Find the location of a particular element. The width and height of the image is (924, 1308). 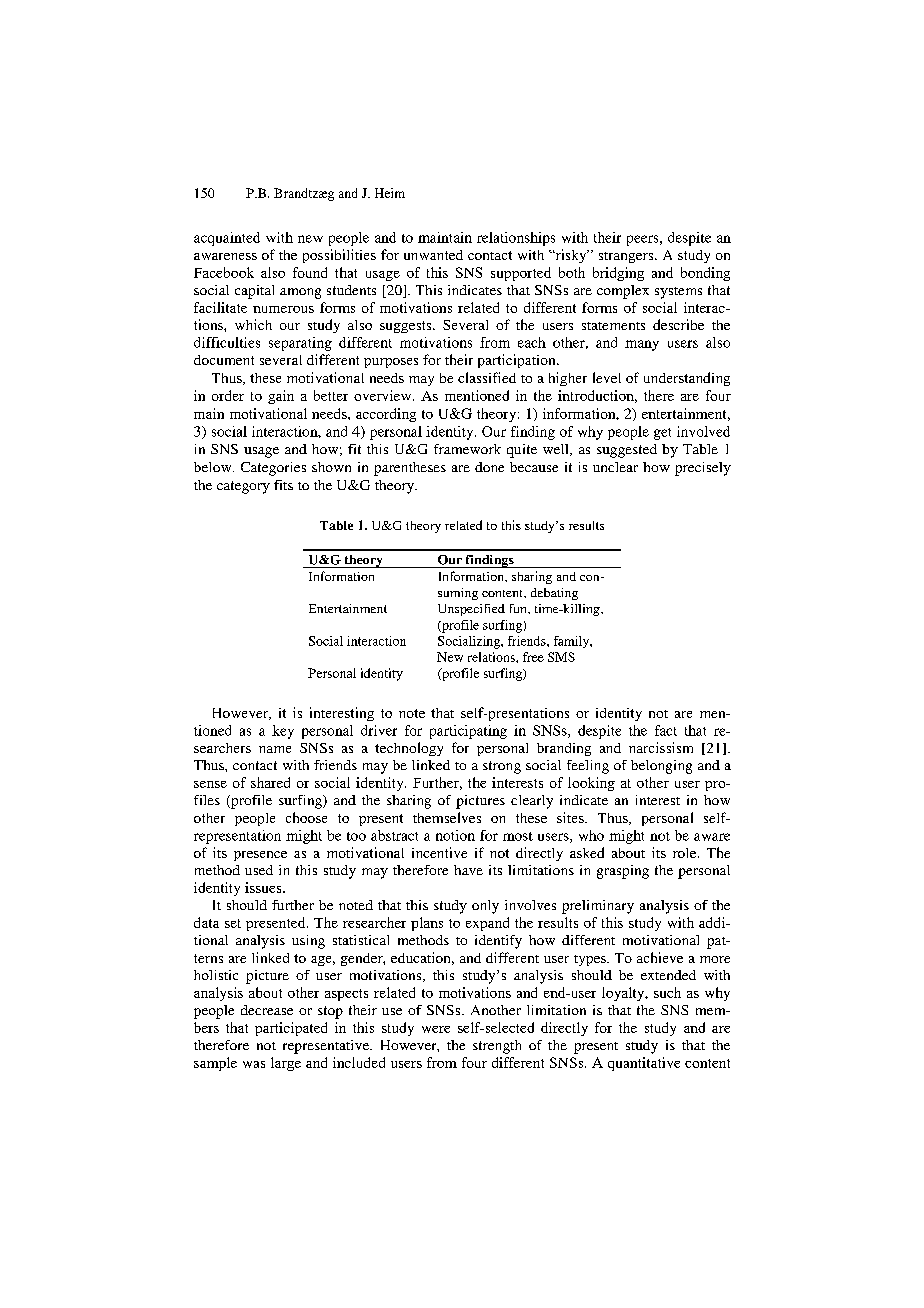

used is located at coordinates (259, 870).
